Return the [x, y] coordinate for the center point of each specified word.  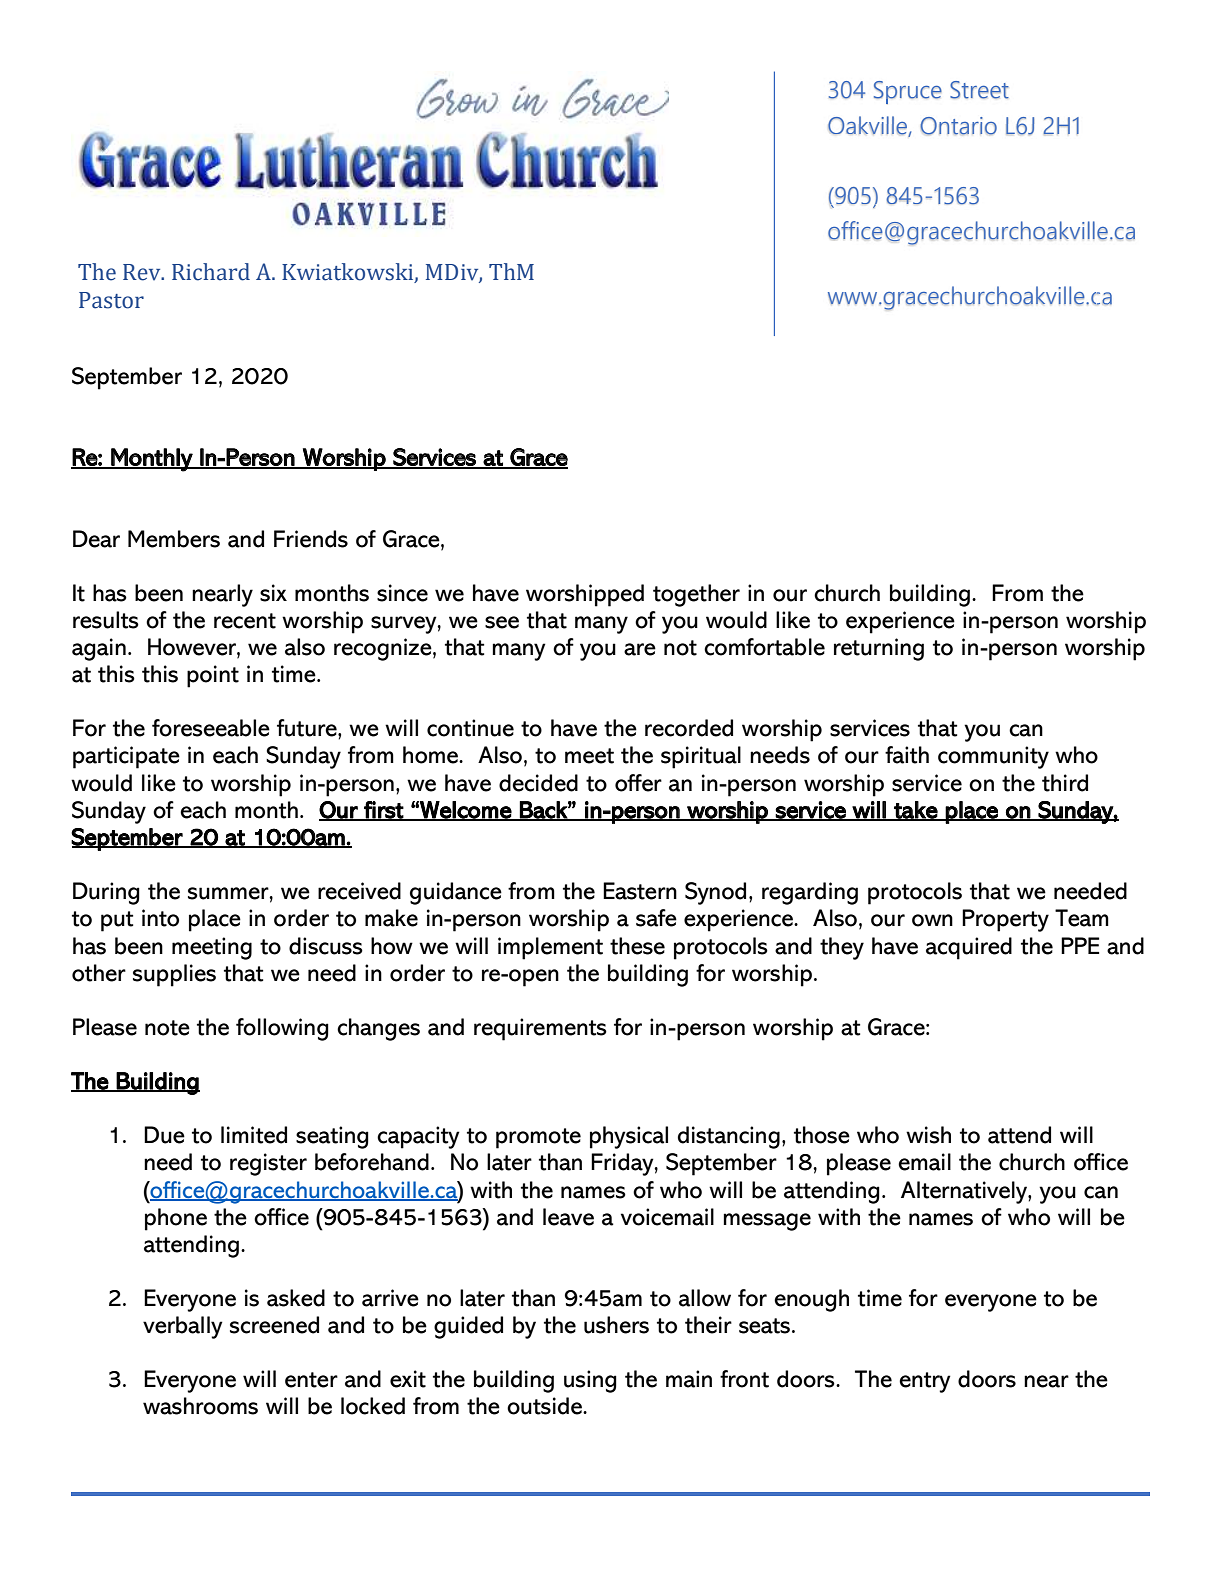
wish [928, 1135]
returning [879, 649]
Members [174, 539]
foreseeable [211, 728]
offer [638, 783]
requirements [540, 1029]
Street [979, 90]
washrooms [200, 1406]
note [167, 1028]
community [993, 757]
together [696, 595]
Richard [211, 272]
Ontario [958, 126]
